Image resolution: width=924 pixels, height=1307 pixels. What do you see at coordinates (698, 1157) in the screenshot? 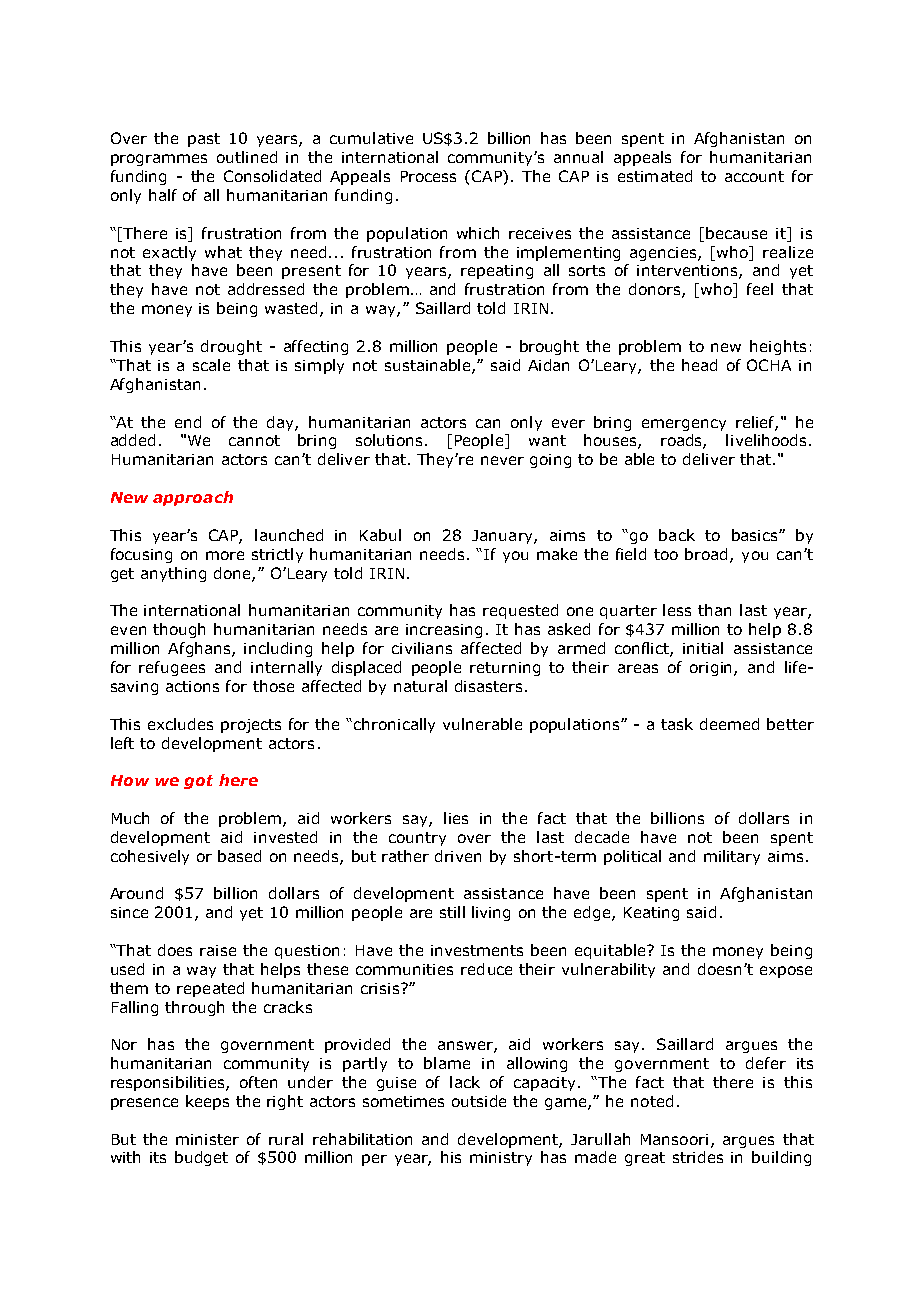
I see `strides` at bounding box center [698, 1157].
